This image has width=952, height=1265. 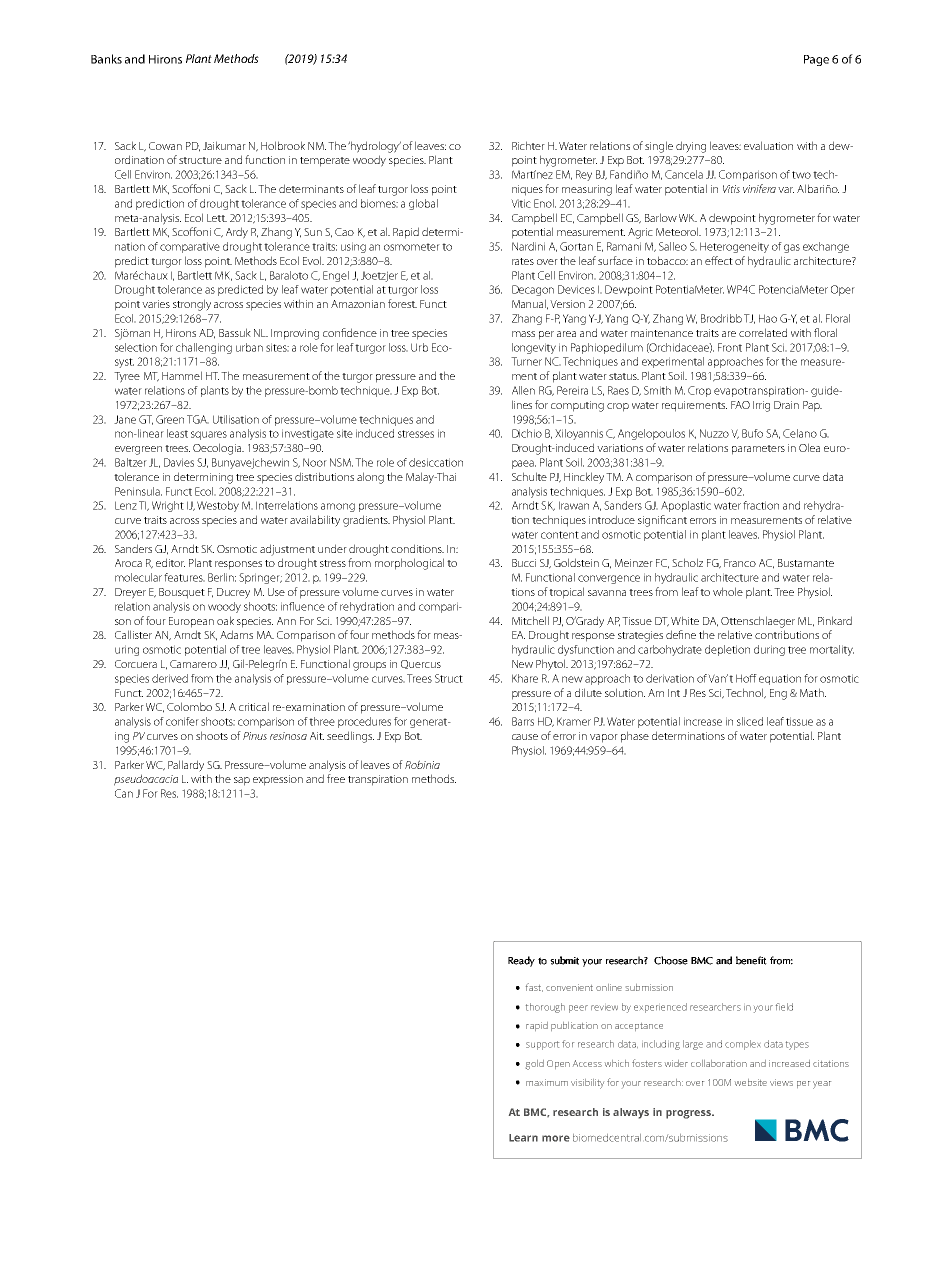 I want to click on Learn, so click(x=523, y=1138).
